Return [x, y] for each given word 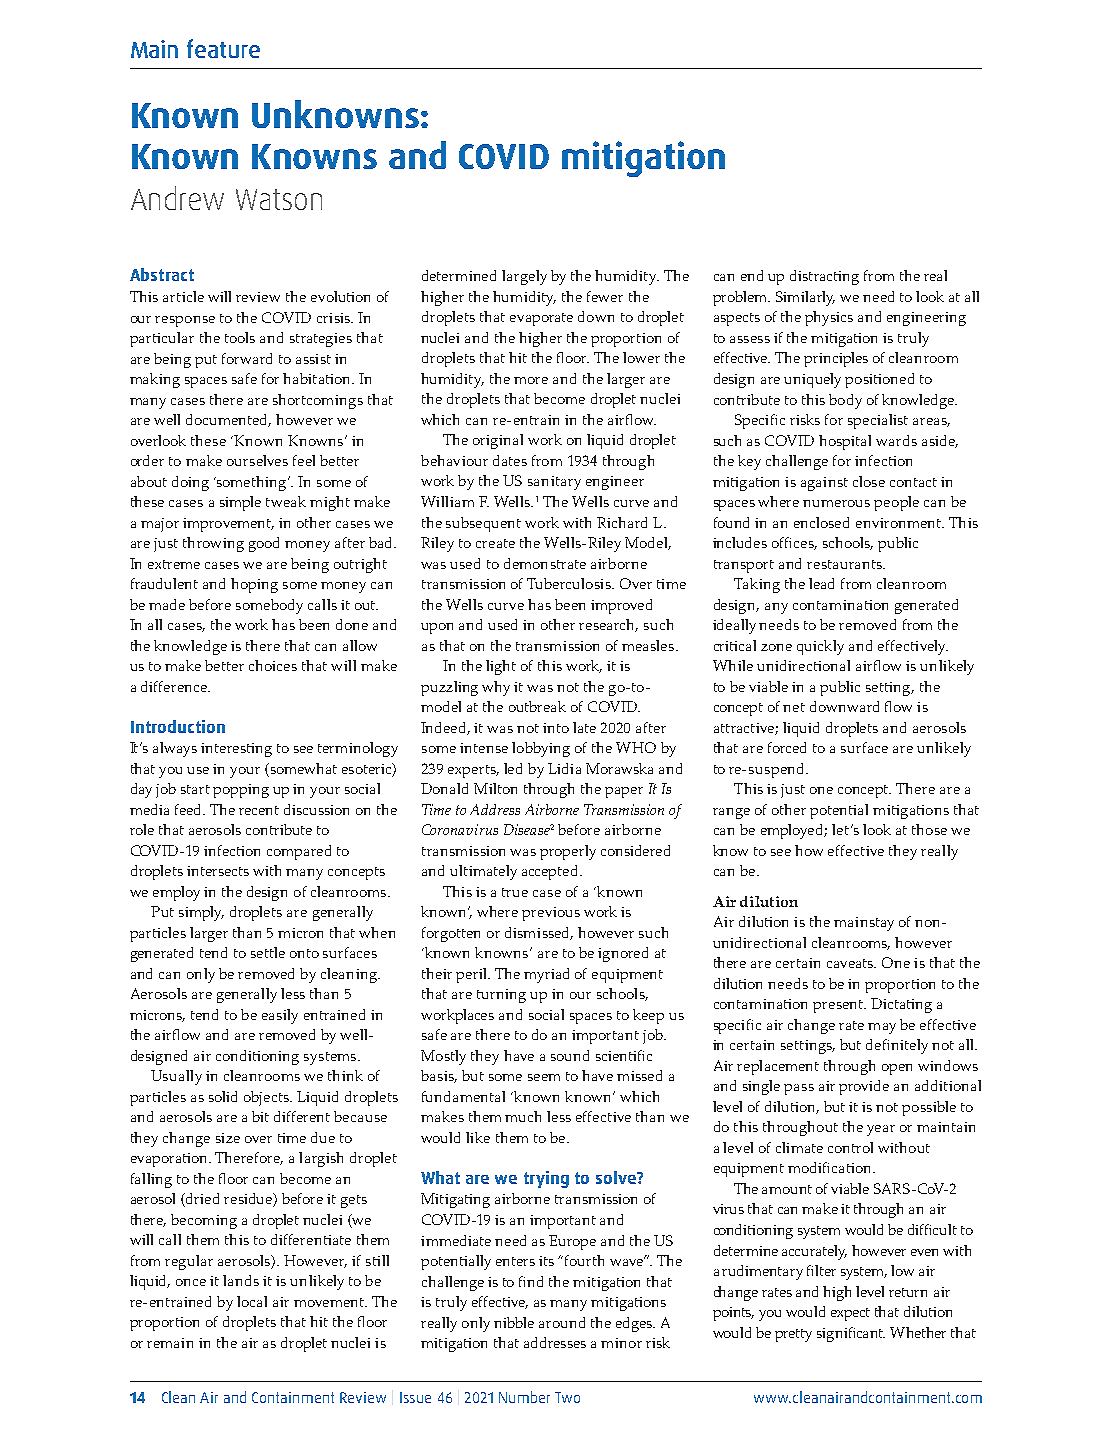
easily [280, 1016]
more [531, 380]
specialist [878, 421]
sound [570, 1055]
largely [524, 277]
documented [228, 420]
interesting [236, 750]
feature [223, 48]
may [882, 1028]
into [556, 728]
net [794, 707]
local [252, 1301]
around [562, 1322]
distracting [824, 277]
